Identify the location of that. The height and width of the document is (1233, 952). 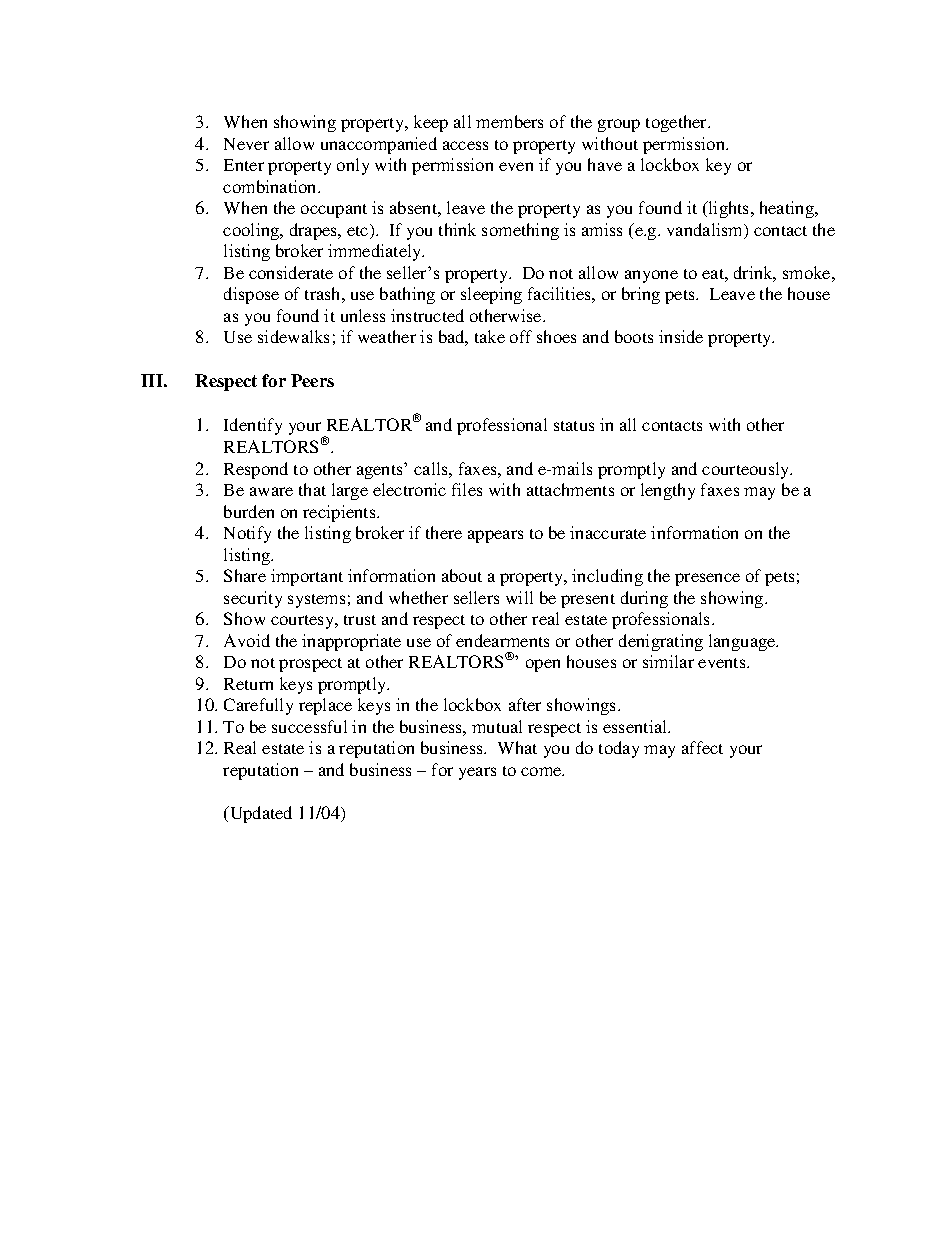
(312, 489).
